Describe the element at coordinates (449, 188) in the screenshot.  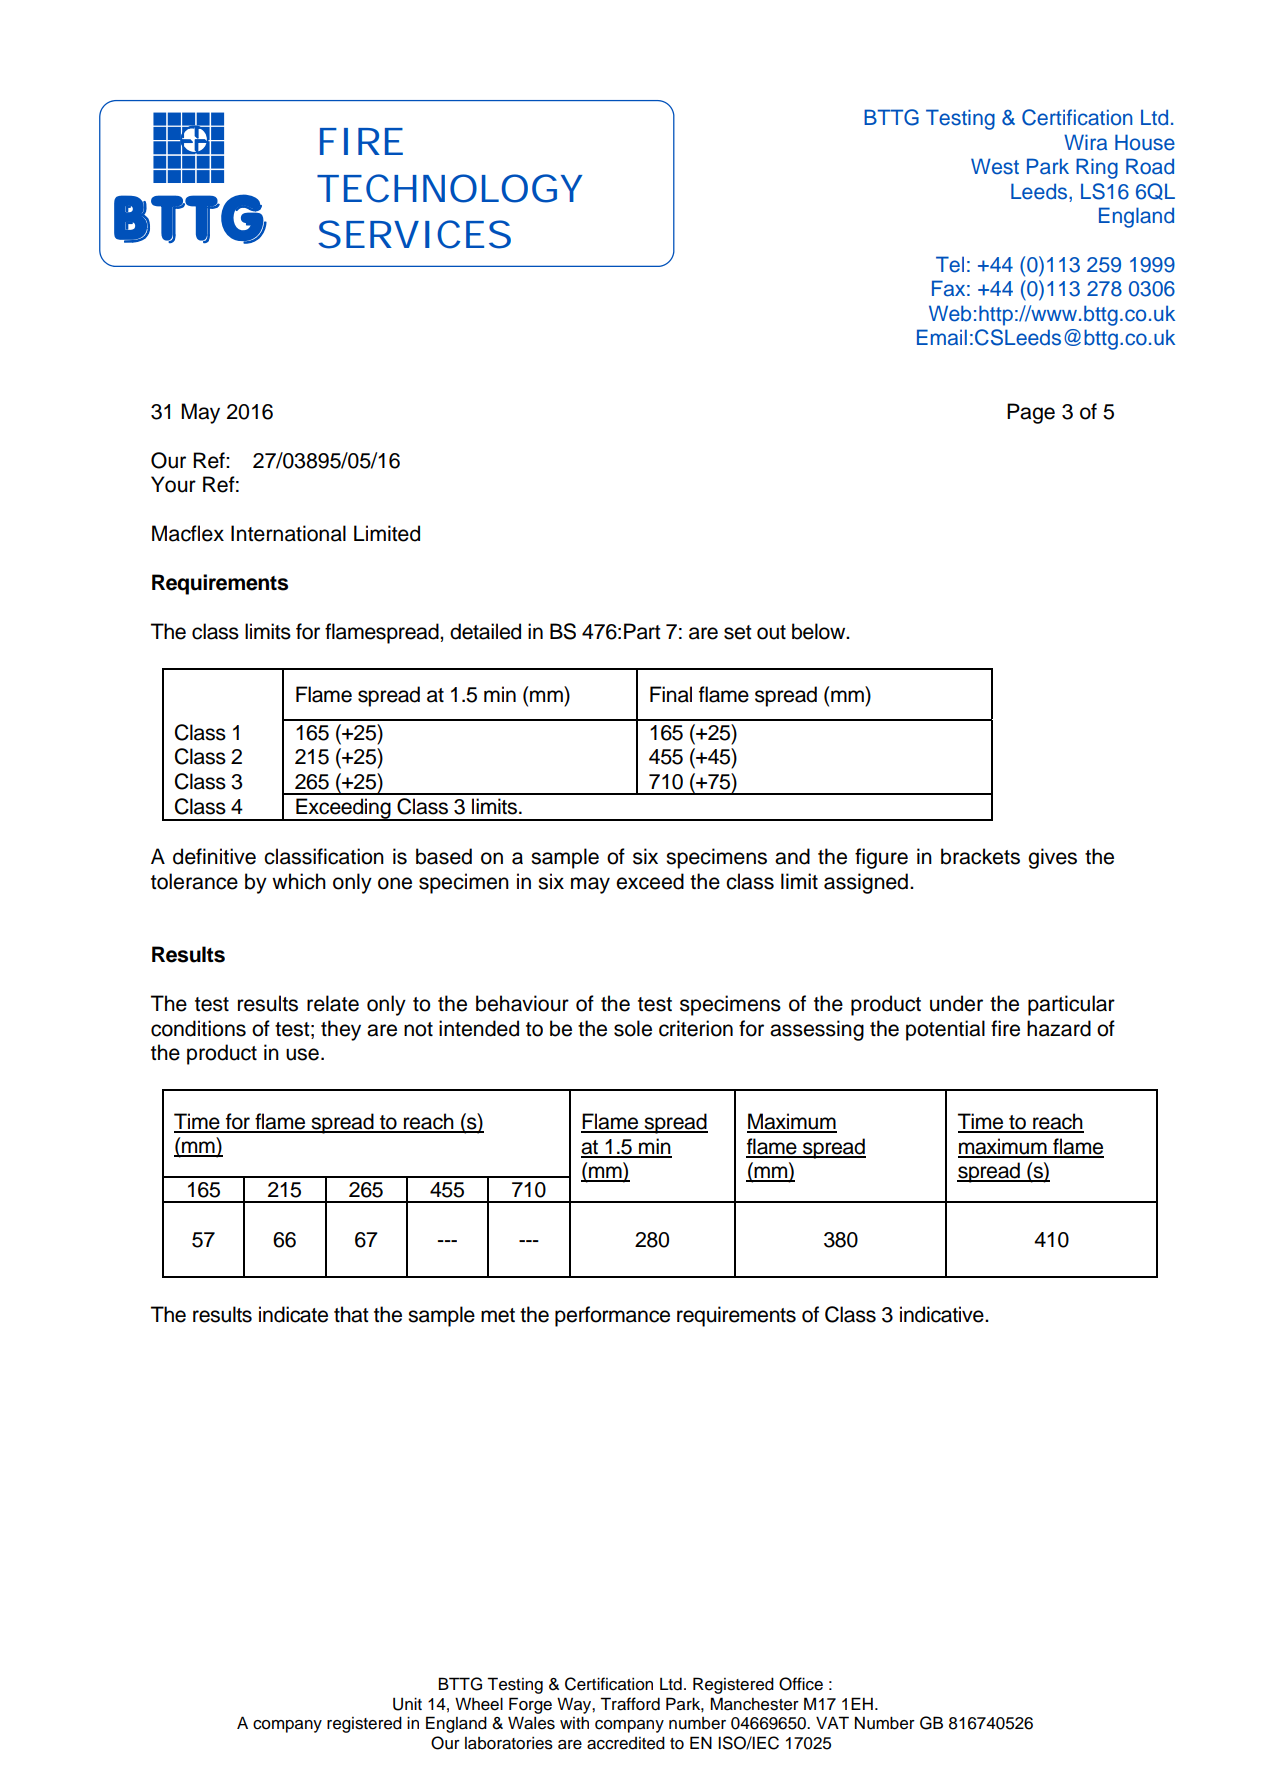
I see `TECHNOLOGY` at that location.
